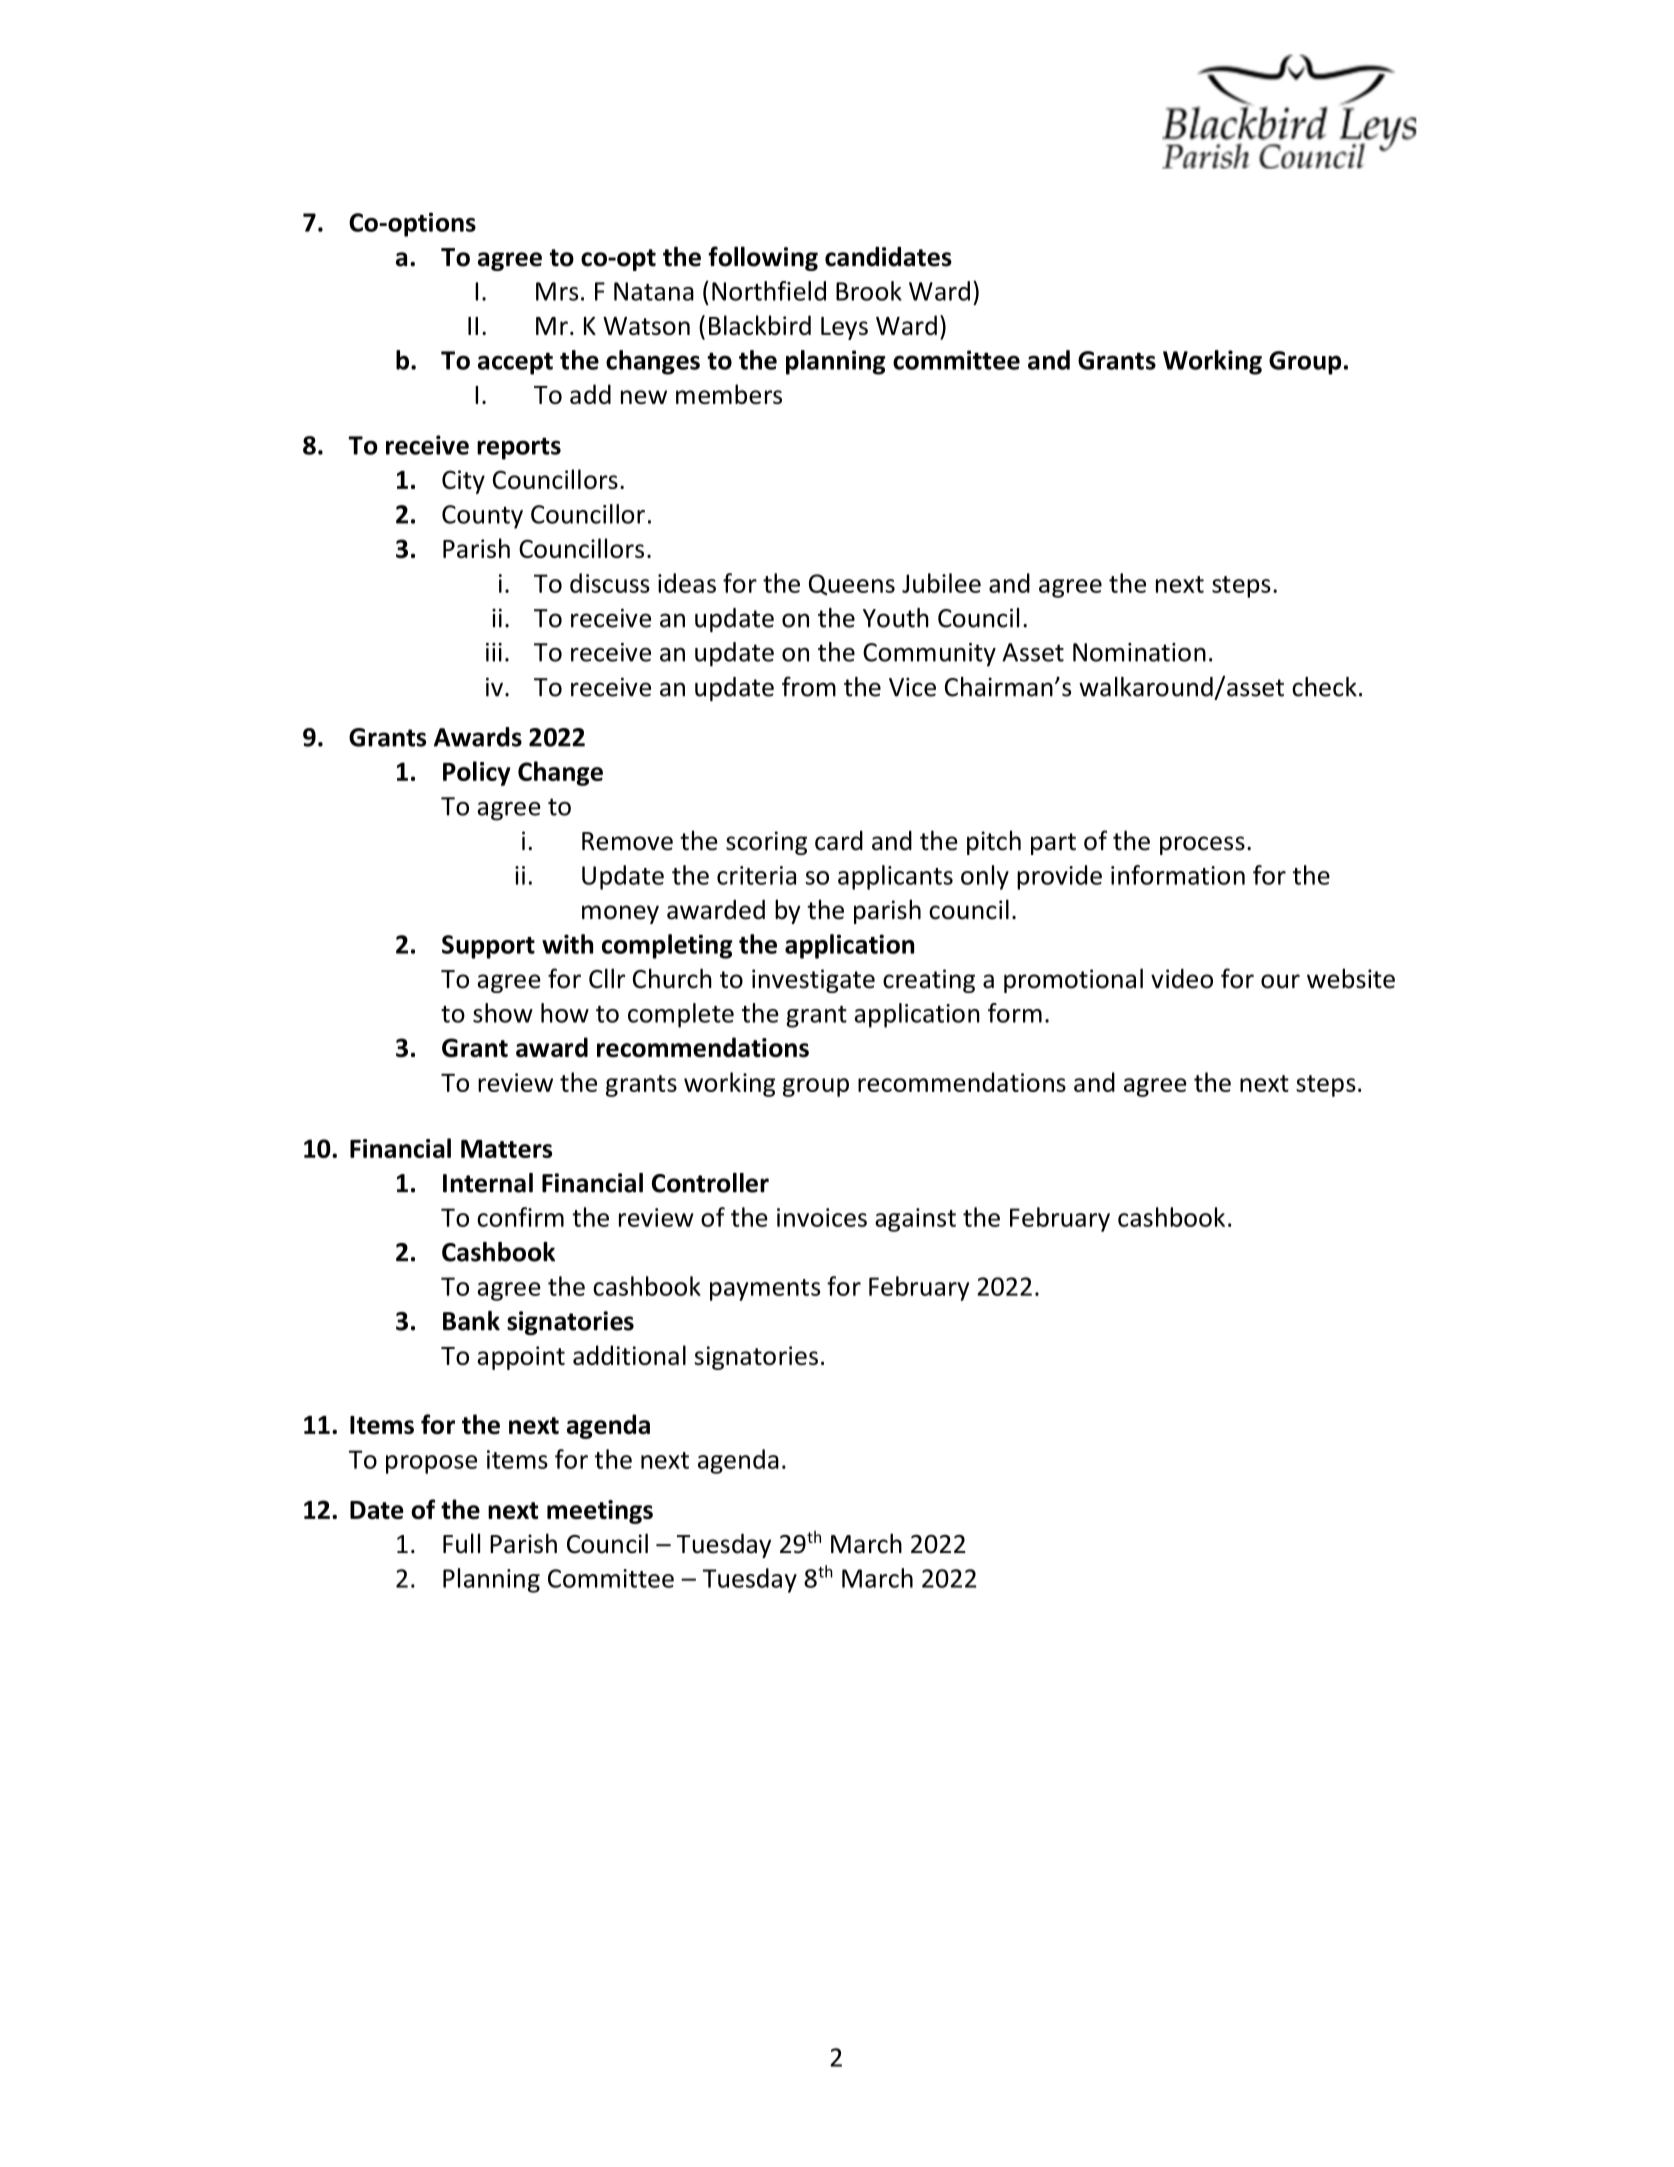 This screenshot has width=1674, height=2167. What do you see at coordinates (600, 1512) in the screenshot?
I see `meetings` at bounding box center [600, 1512].
